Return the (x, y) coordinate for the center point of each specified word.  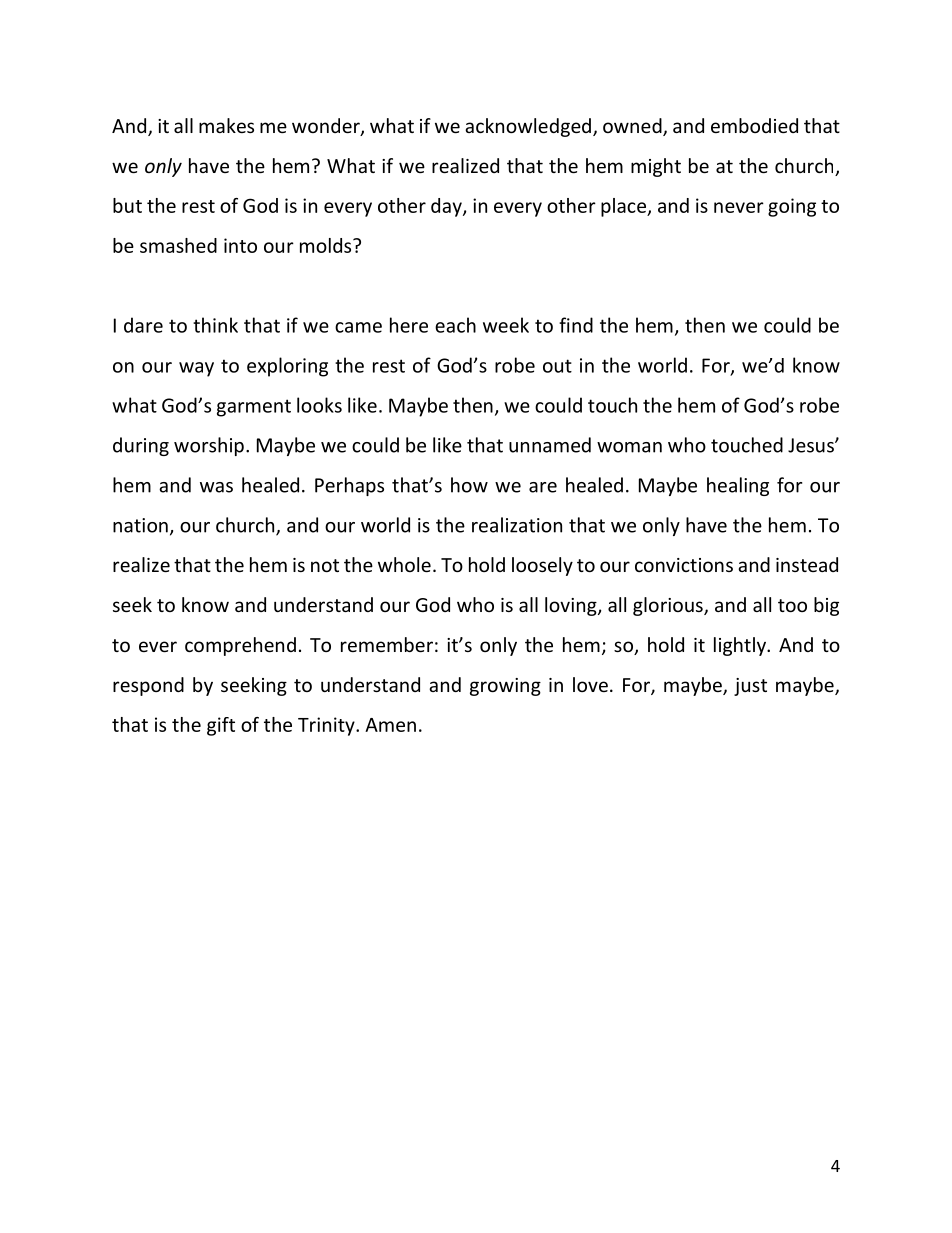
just (750, 687)
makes (226, 125)
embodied (754, 125)
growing (505, 687)
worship (209, 446)
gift (221, 726)
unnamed (550, 445)
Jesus (812, 445)
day (447, 207)
